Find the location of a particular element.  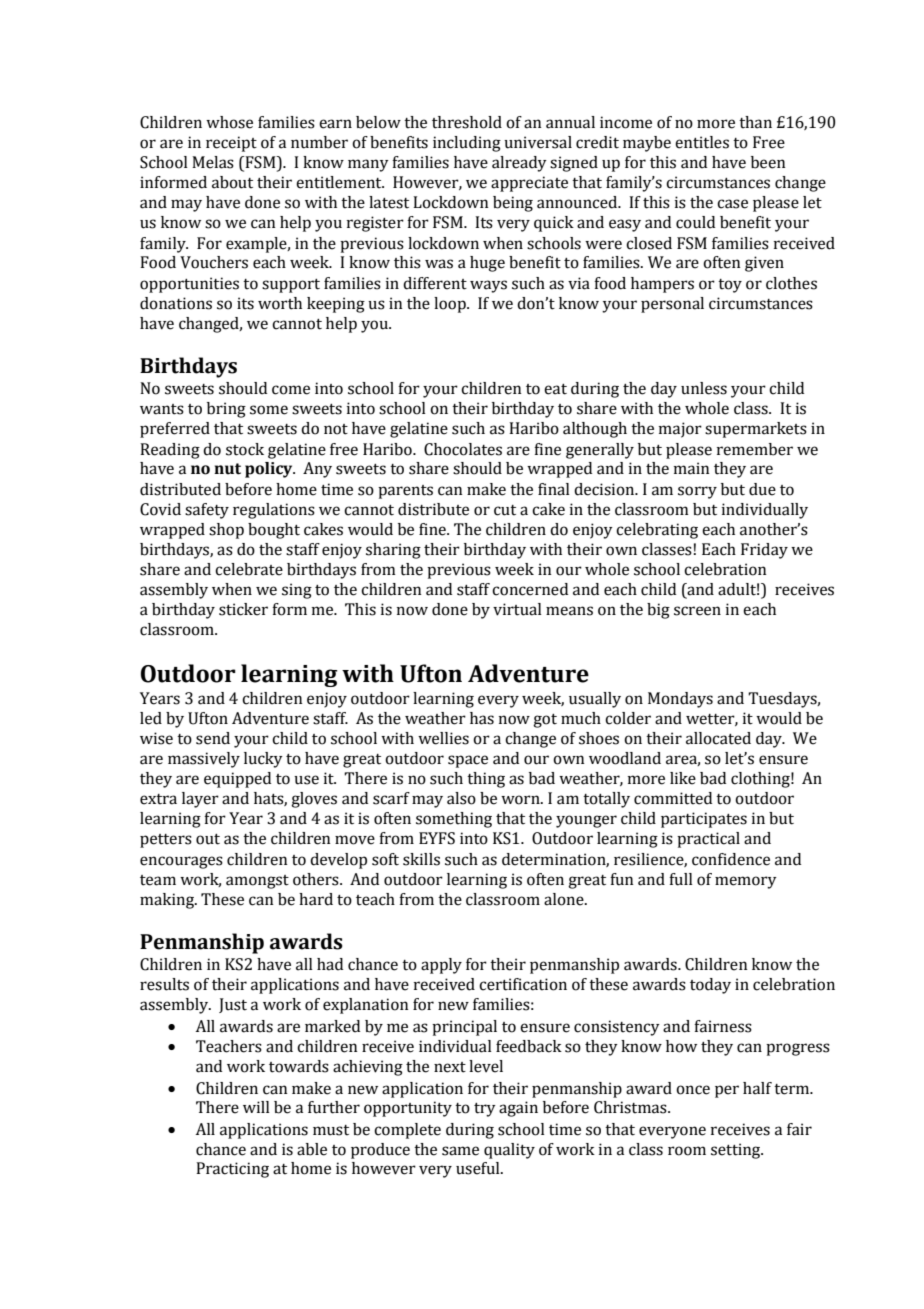

also is located at coordinates (461, 798).
